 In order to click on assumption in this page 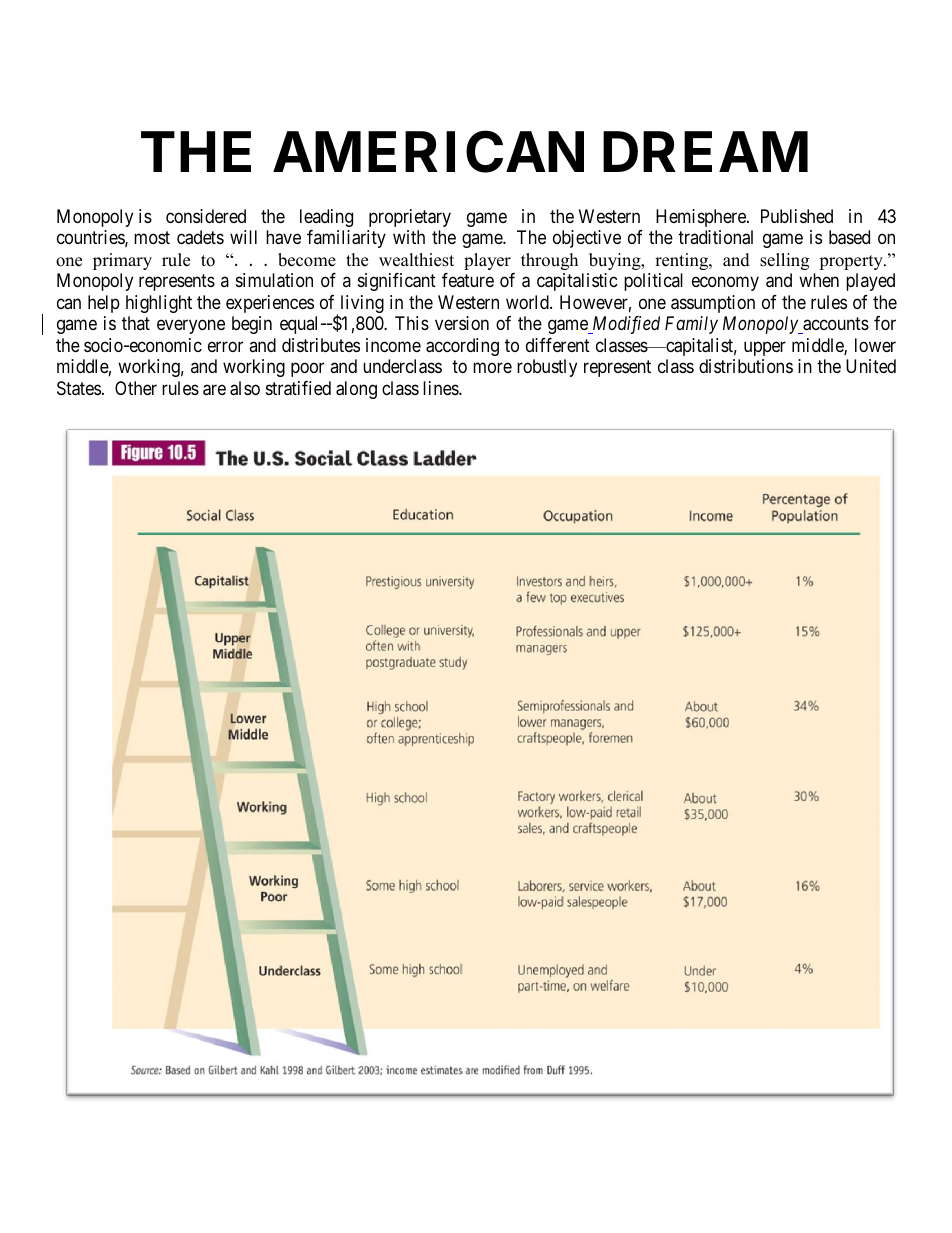, I will do `click(713, 304)`.
